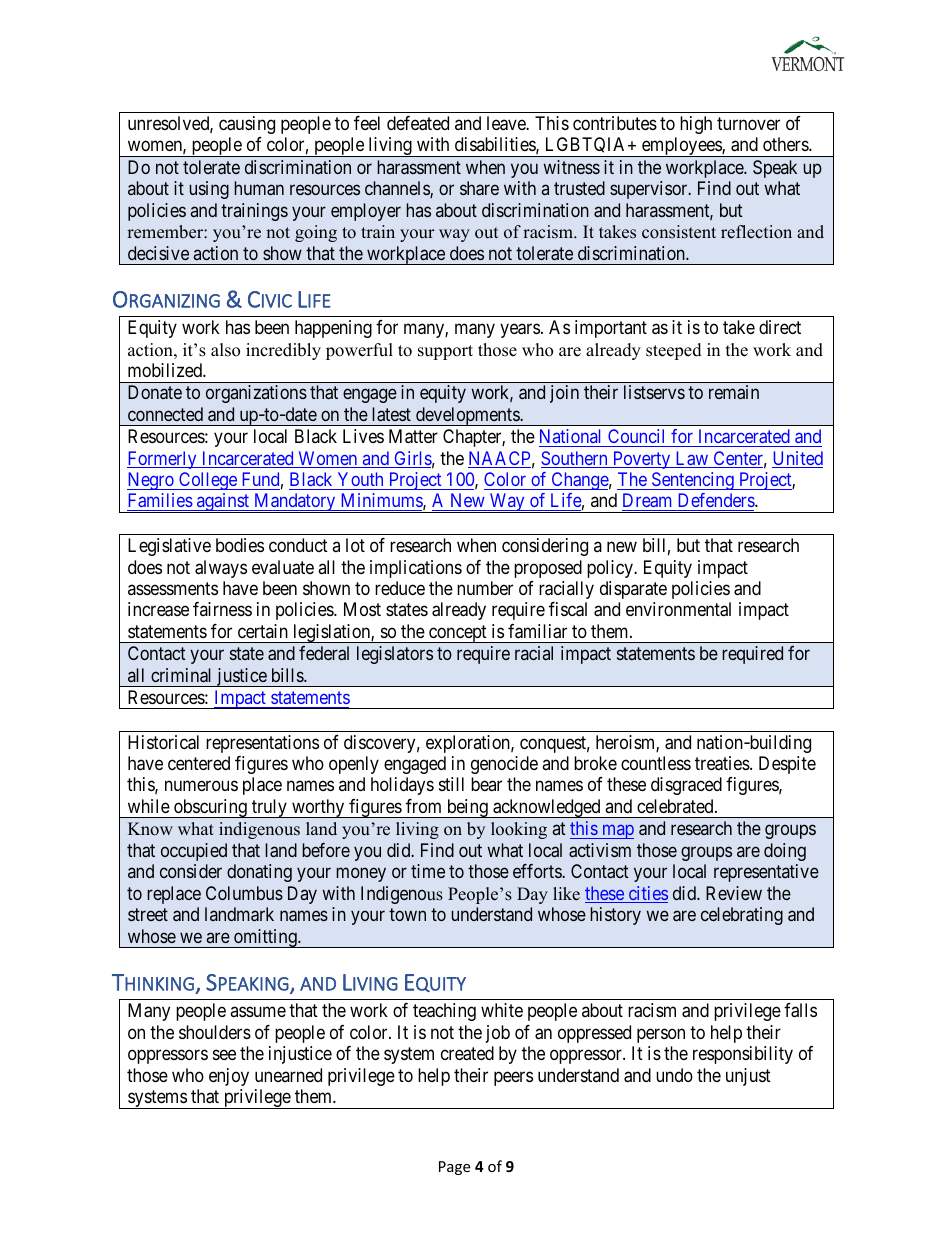 The image size is (952, 1233). What do you see at coordinates (681, 147) in the screenshot?
I see `employees` at bounding box center [681, 147].
